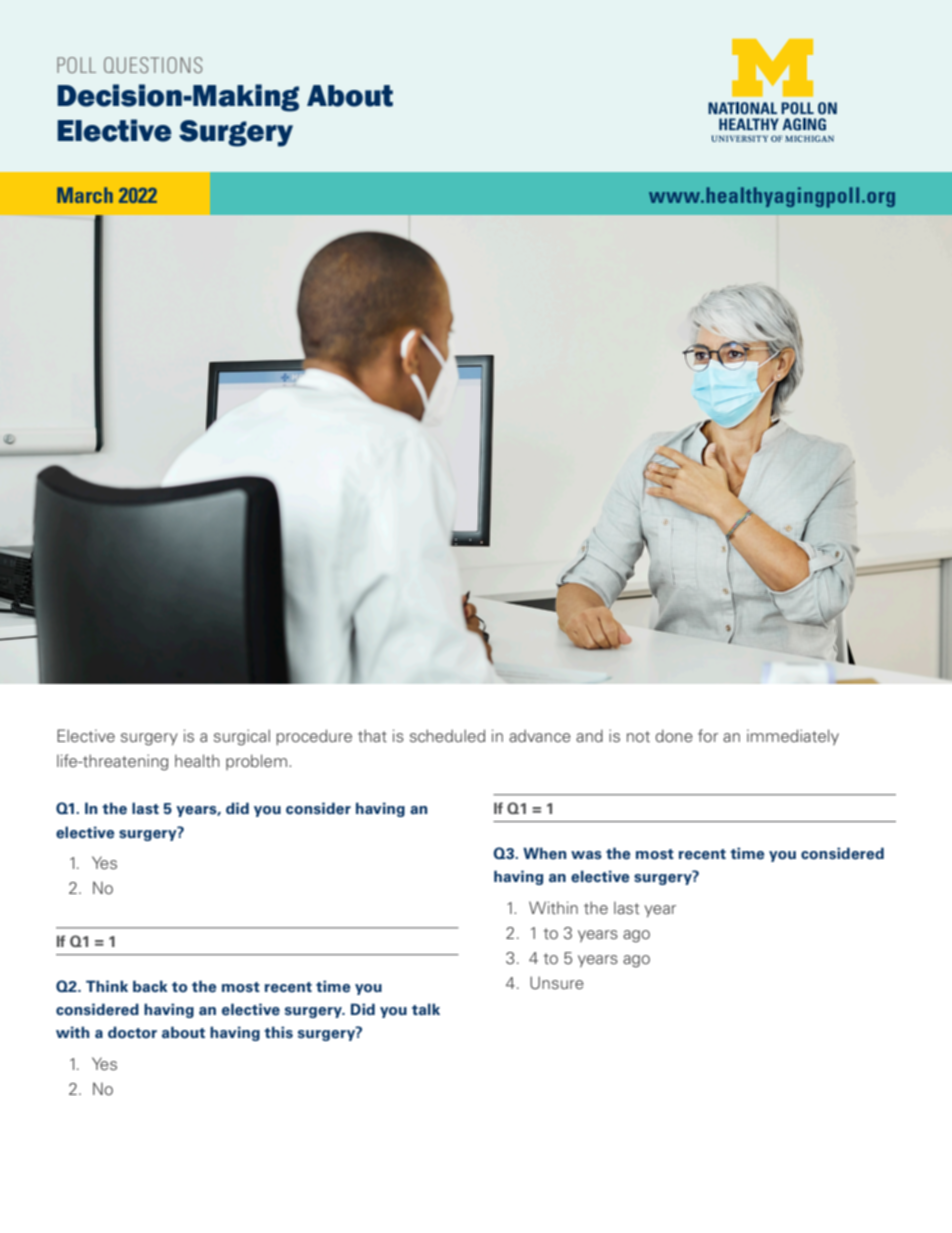 The width and height of the document is (952, 1233). Describe the element at coordinates (256, 762) in the document. I see `problem` at that location.
